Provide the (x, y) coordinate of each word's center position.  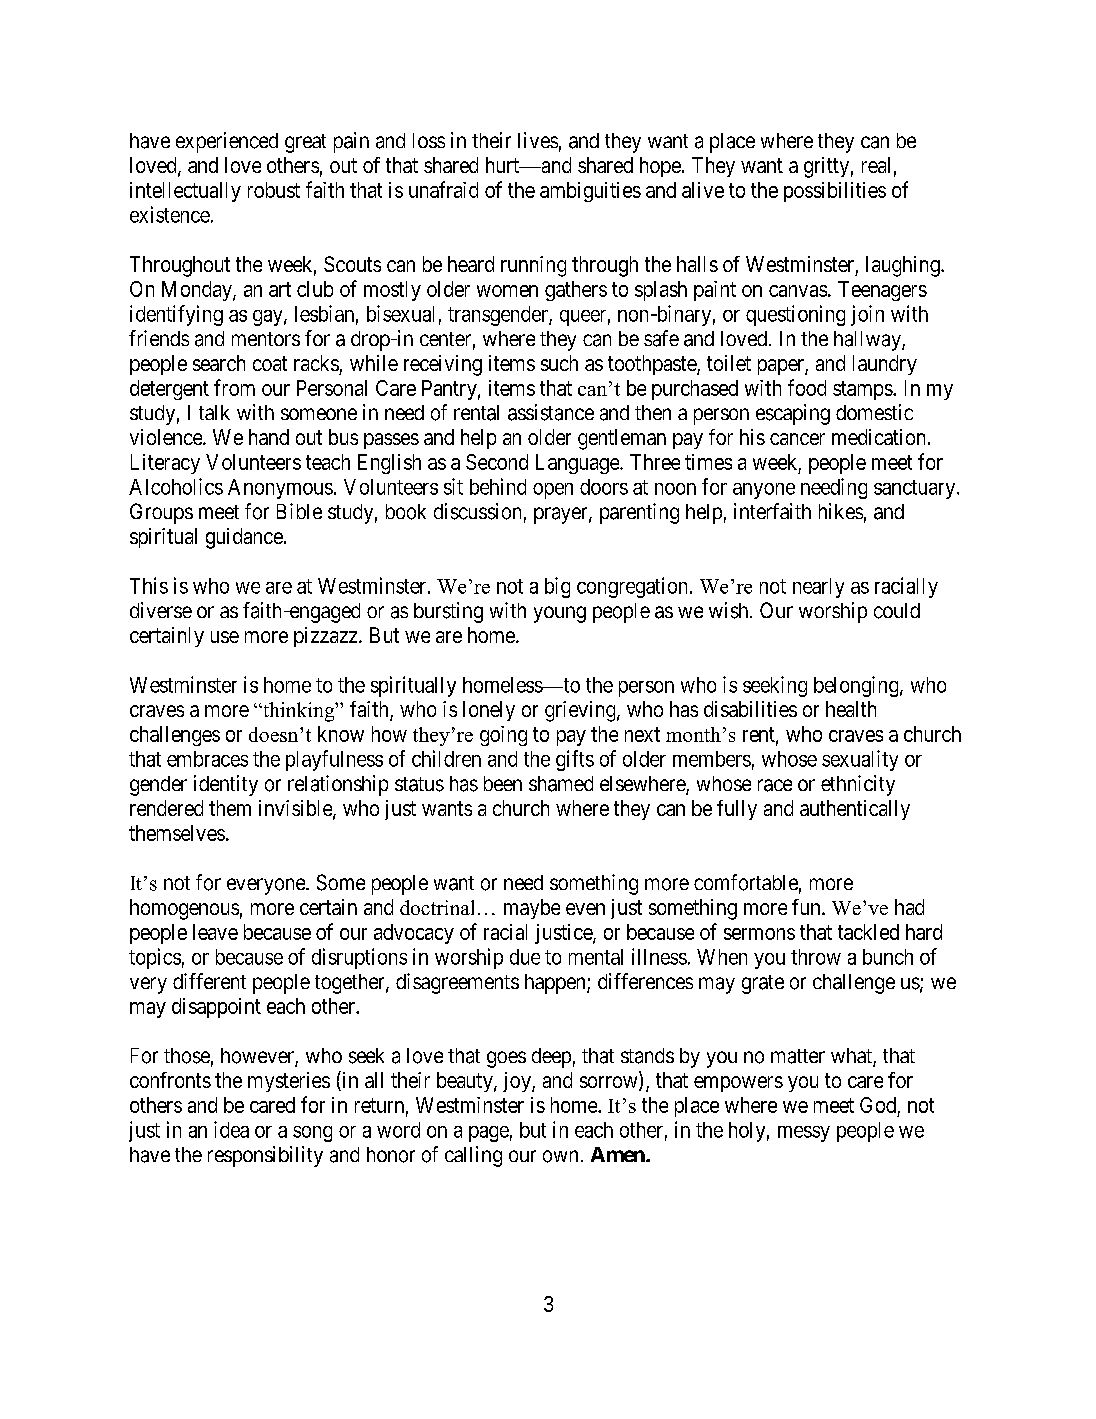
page (489, 1134)
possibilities (835, 192)
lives (538, 140)
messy (804, 1134)
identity (226, 785)
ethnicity (858, 785)
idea (231, 1129)
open (553, 491)
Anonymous (280, 489)
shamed (561, 784)
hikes (841, 511)
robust (274, 190)
